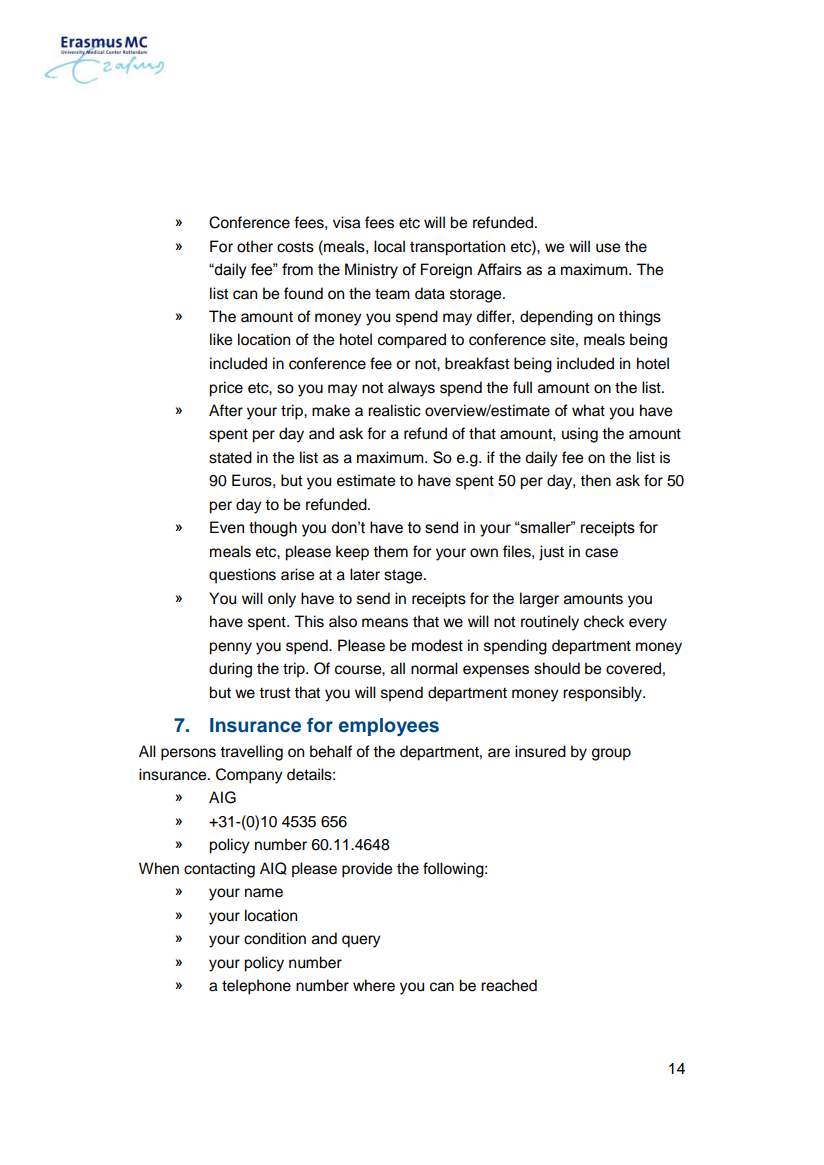 This document has height=1165, width=824. I want to click on telephone, so click(256, 987).
